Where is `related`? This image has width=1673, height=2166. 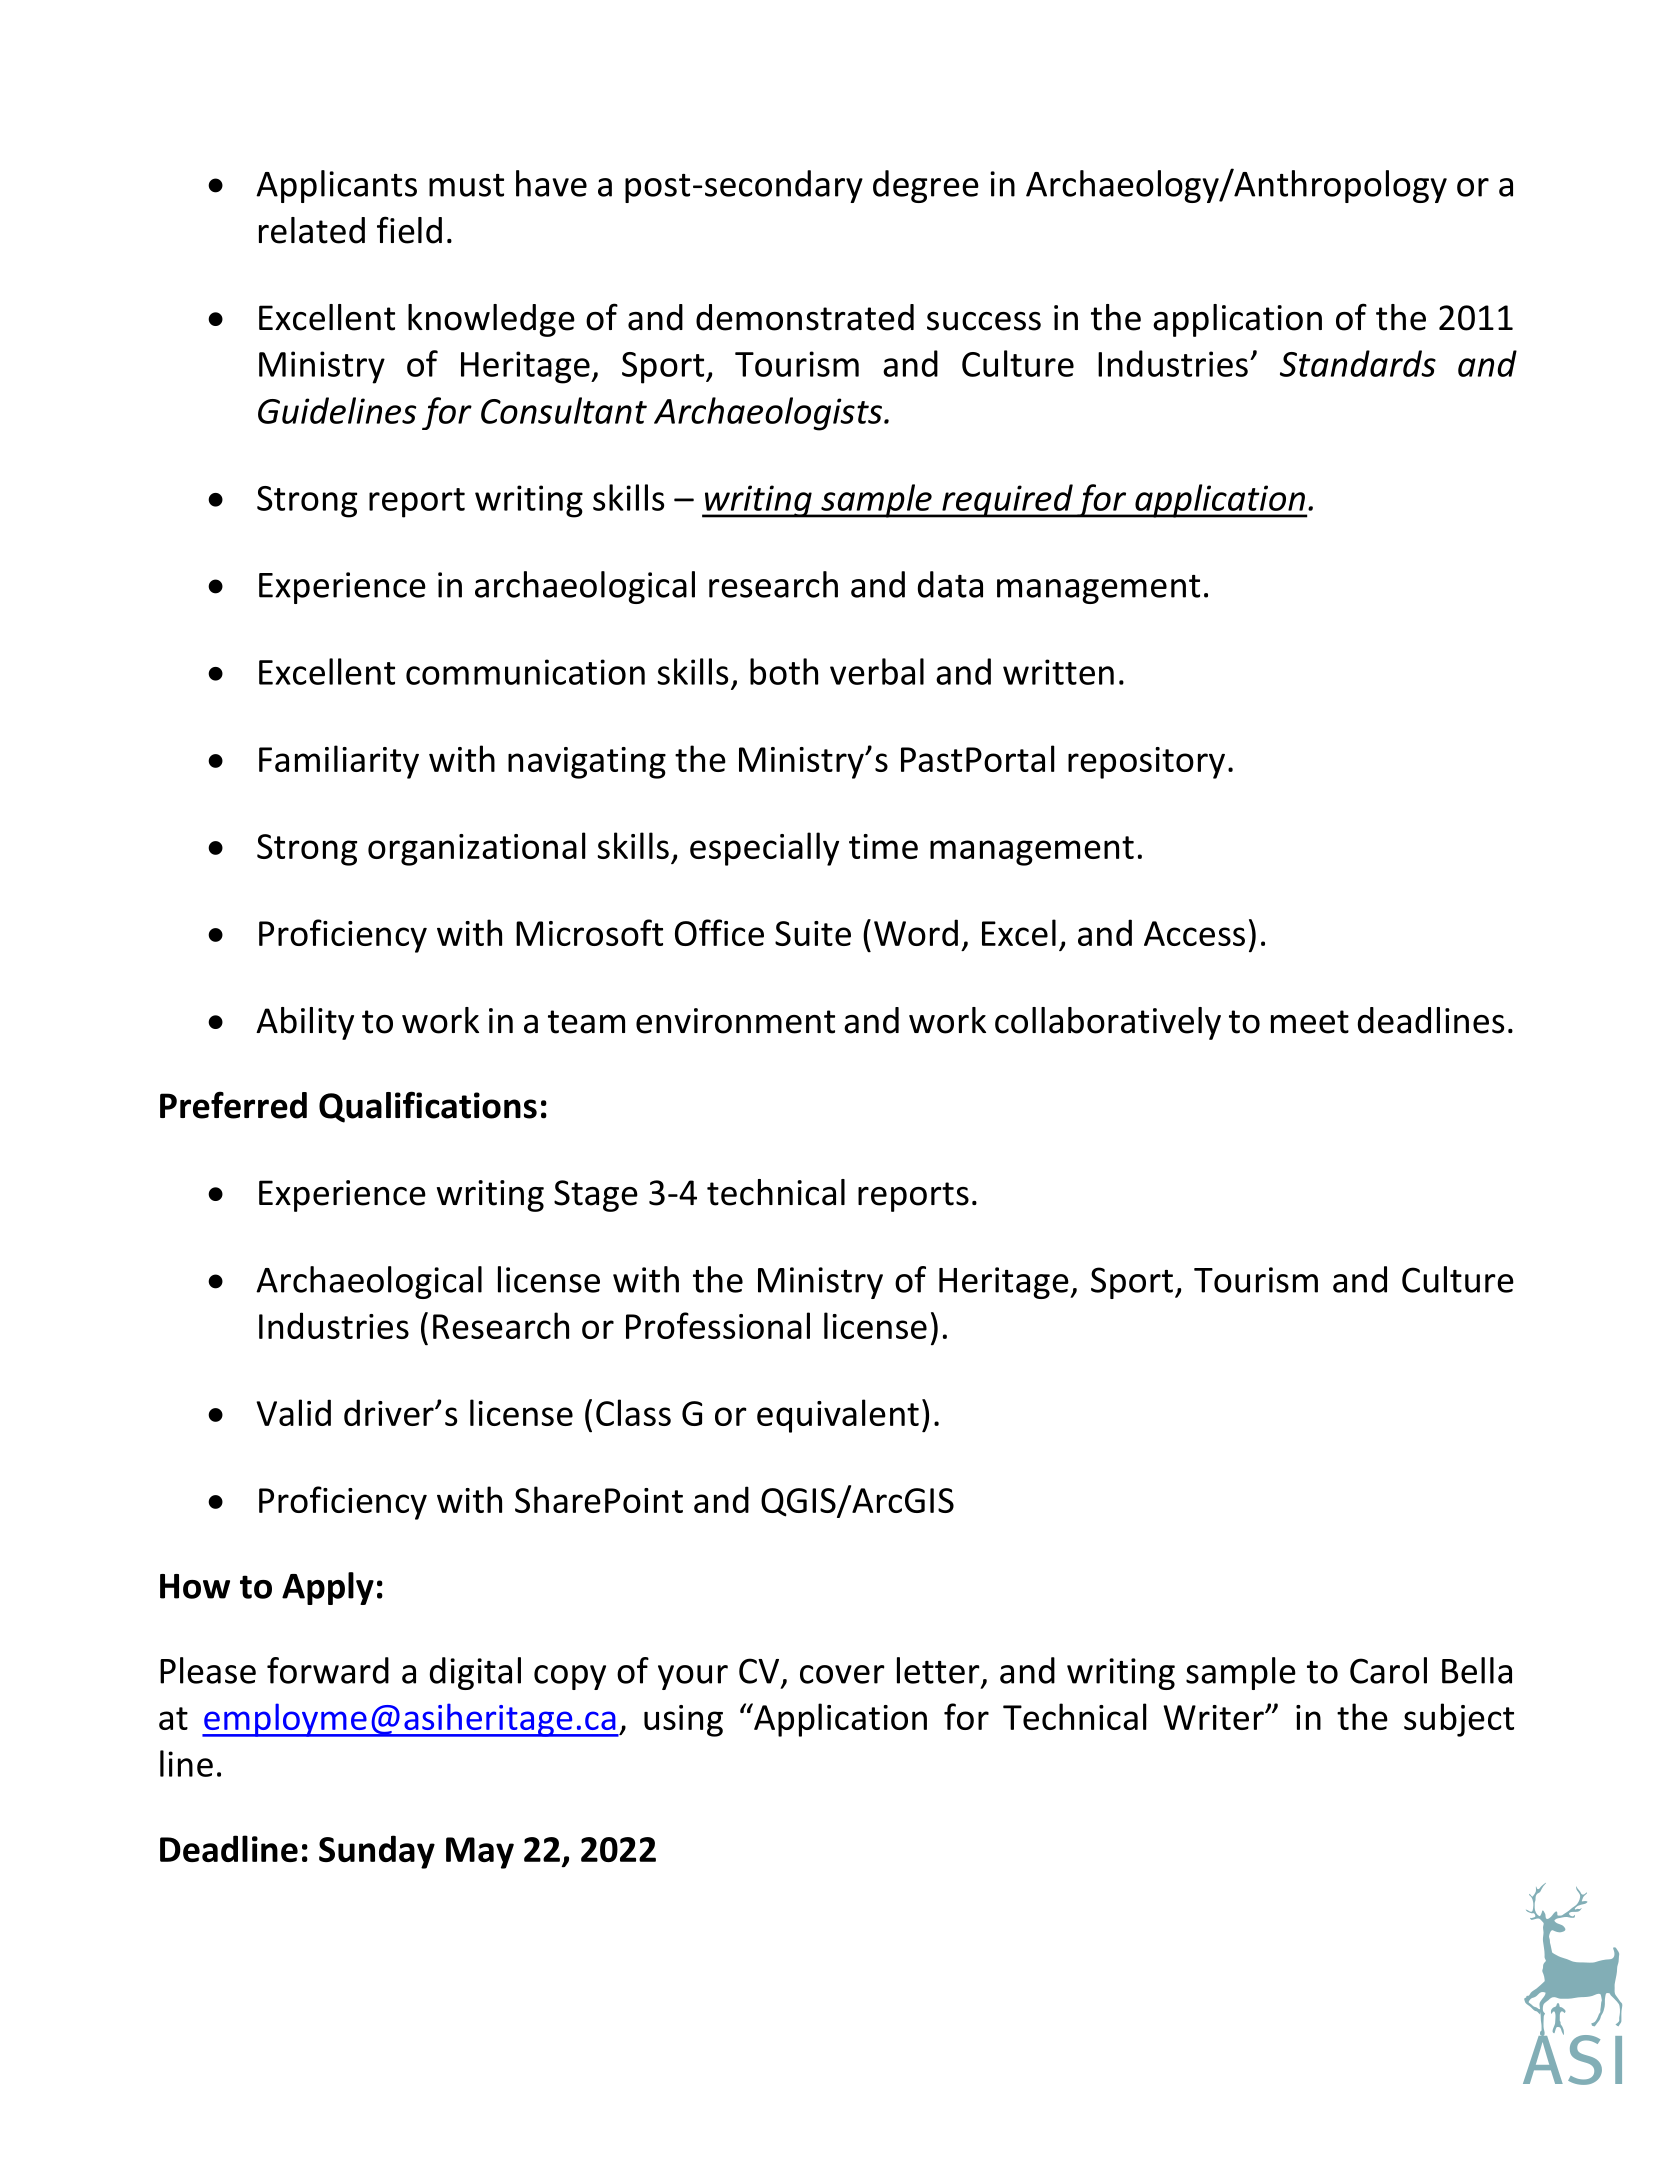 related is located at coordinates (312, 230).
